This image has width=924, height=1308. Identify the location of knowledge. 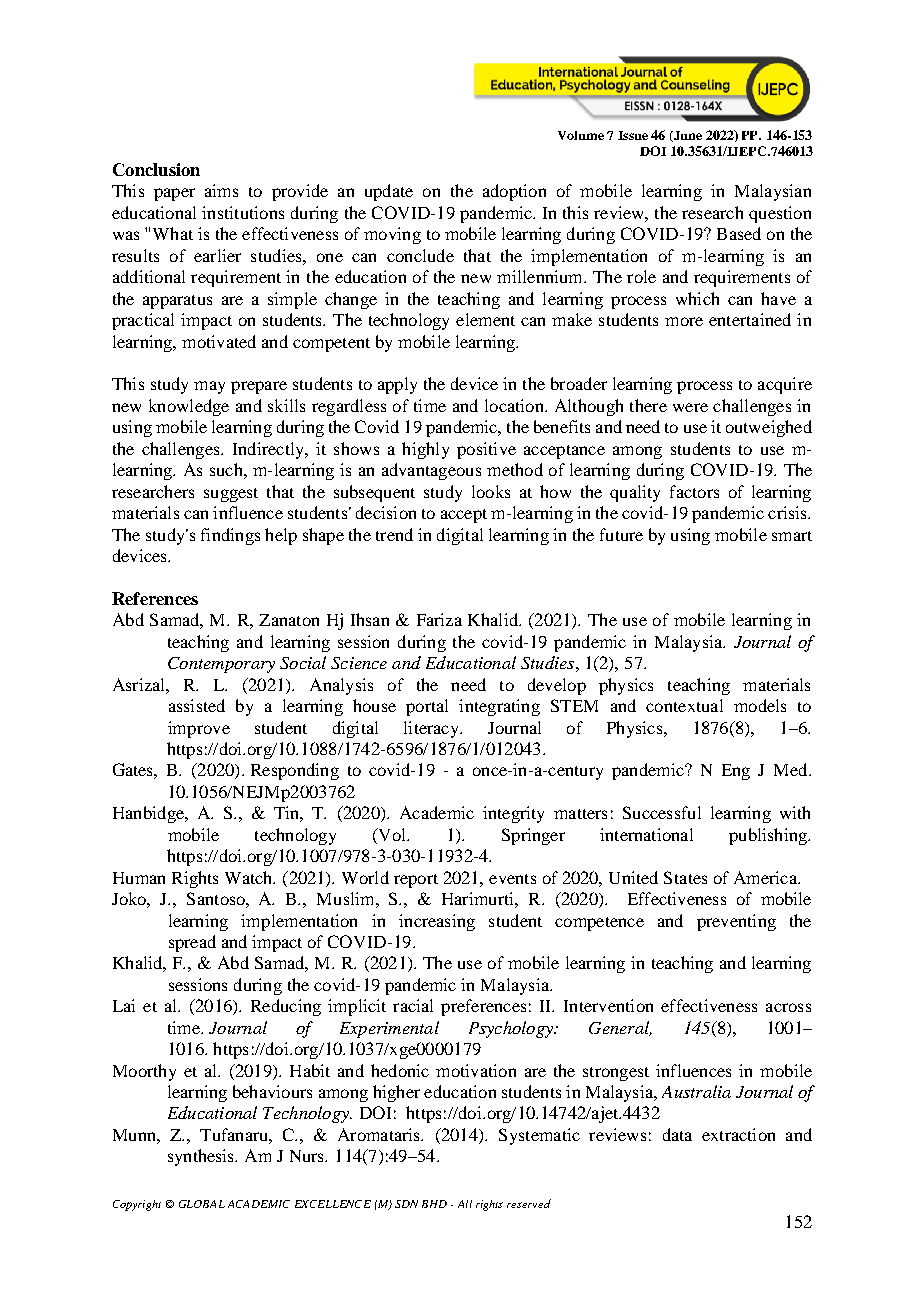
(189, 407).
